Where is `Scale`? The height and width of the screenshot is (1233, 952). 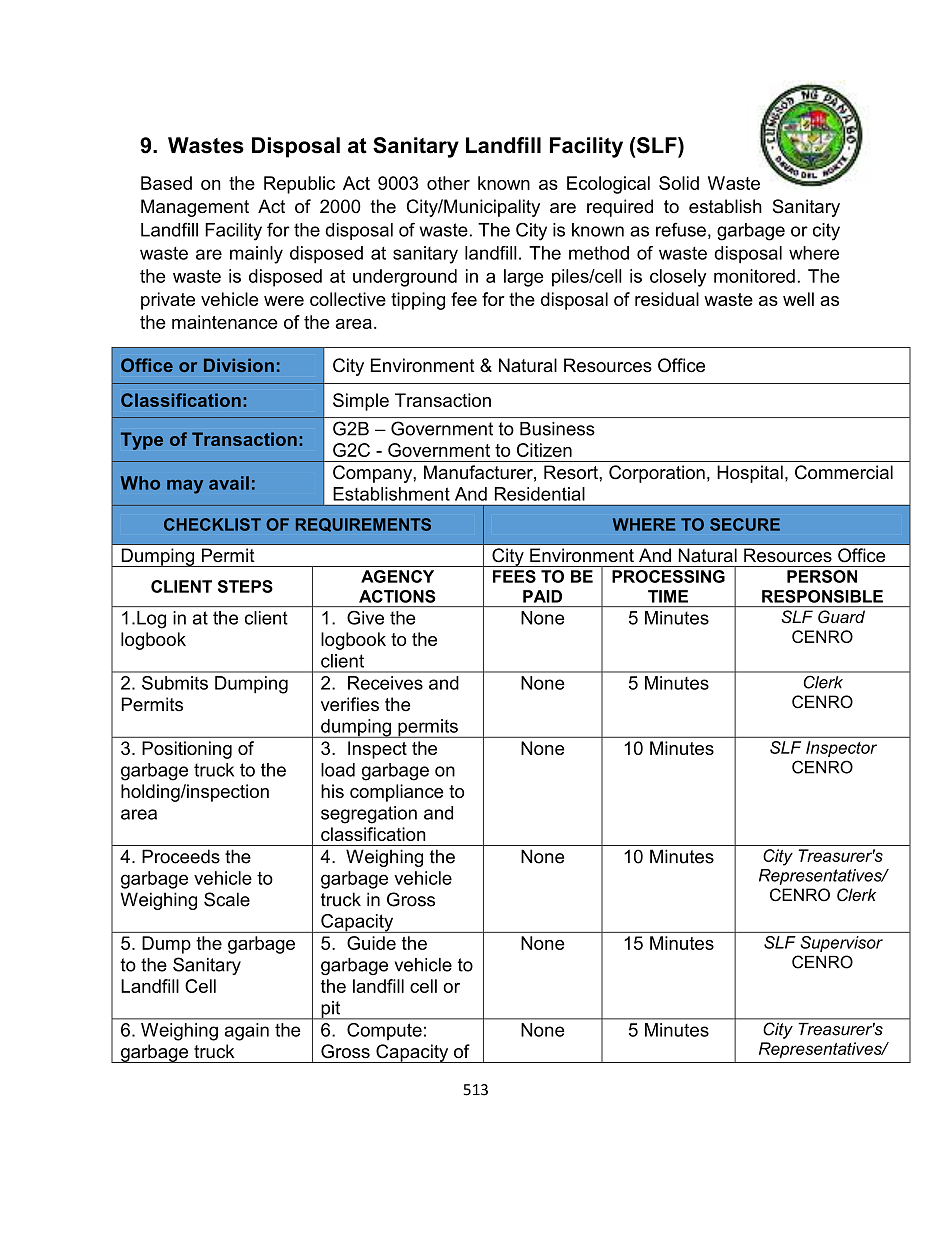 Scale is located at coordinates (227, 899).
